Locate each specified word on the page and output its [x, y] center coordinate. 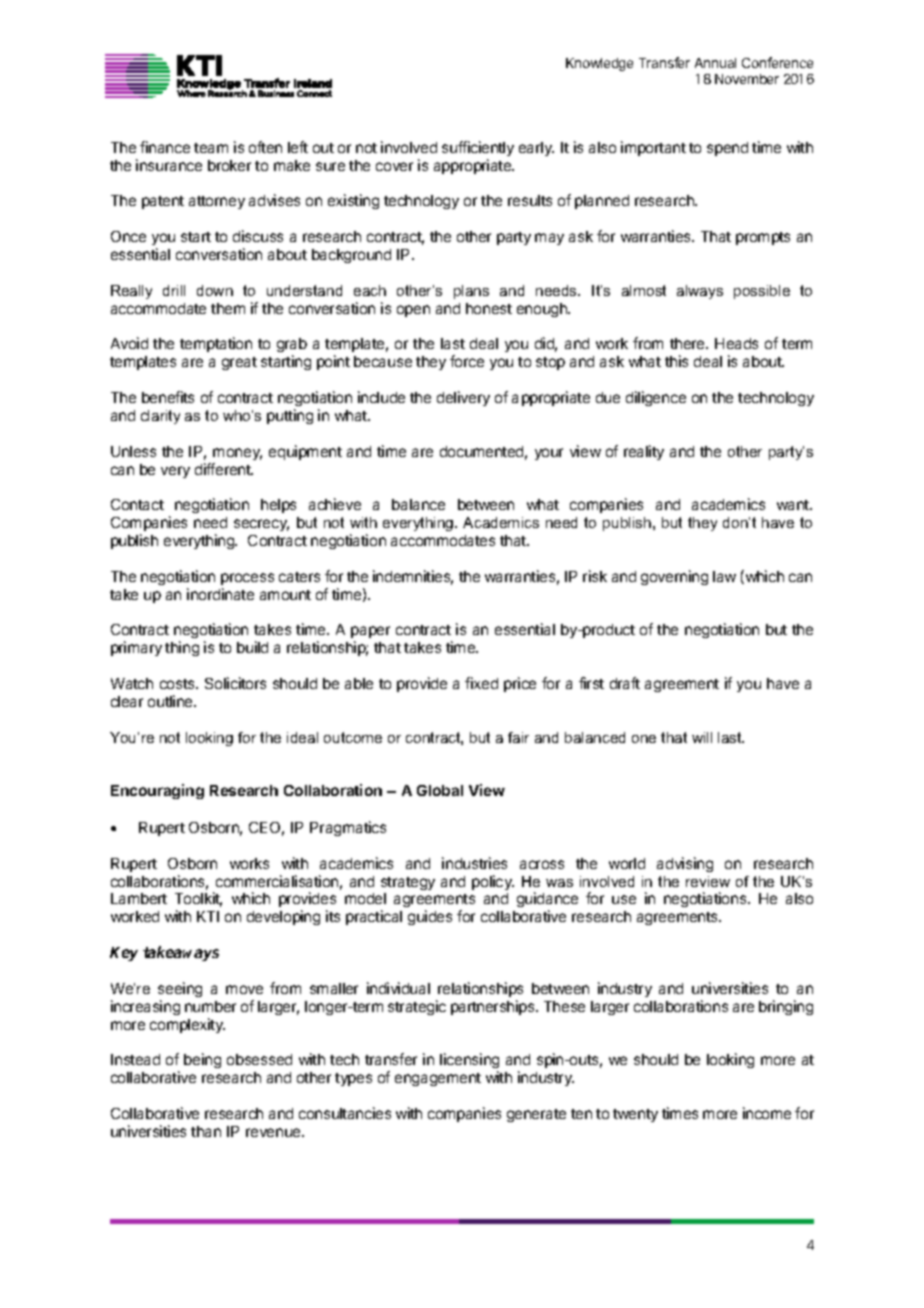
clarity [160, 417]
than [206, 1131]
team [211, 148]
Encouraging [157, 791]
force [467, 361]
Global [440, 790]
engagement [438, 1079]
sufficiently [478, 148]
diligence [656, 398]
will [702, 737]
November [747, 79]
